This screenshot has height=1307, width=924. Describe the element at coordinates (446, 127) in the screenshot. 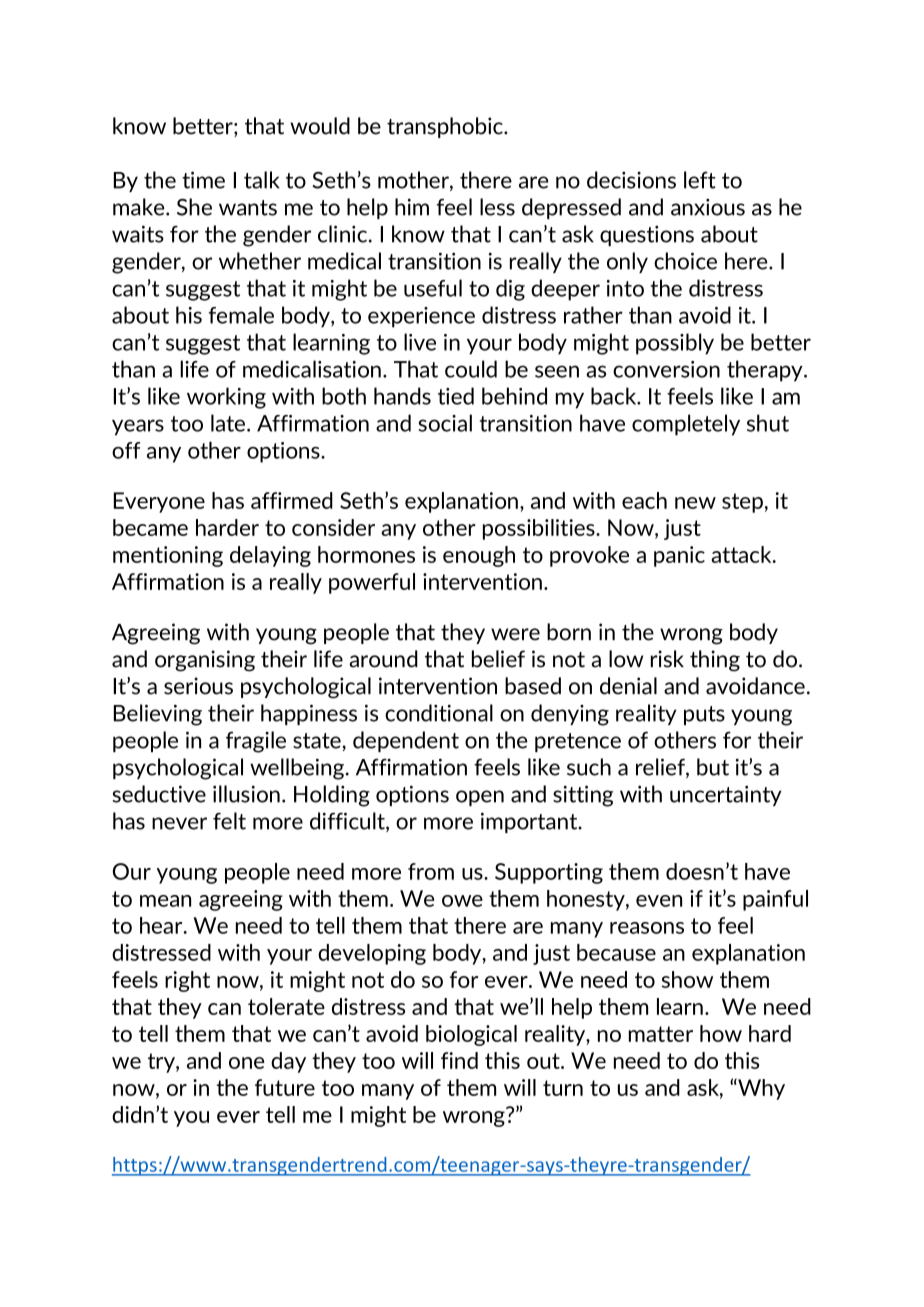

I see `transphobic` at that location.
